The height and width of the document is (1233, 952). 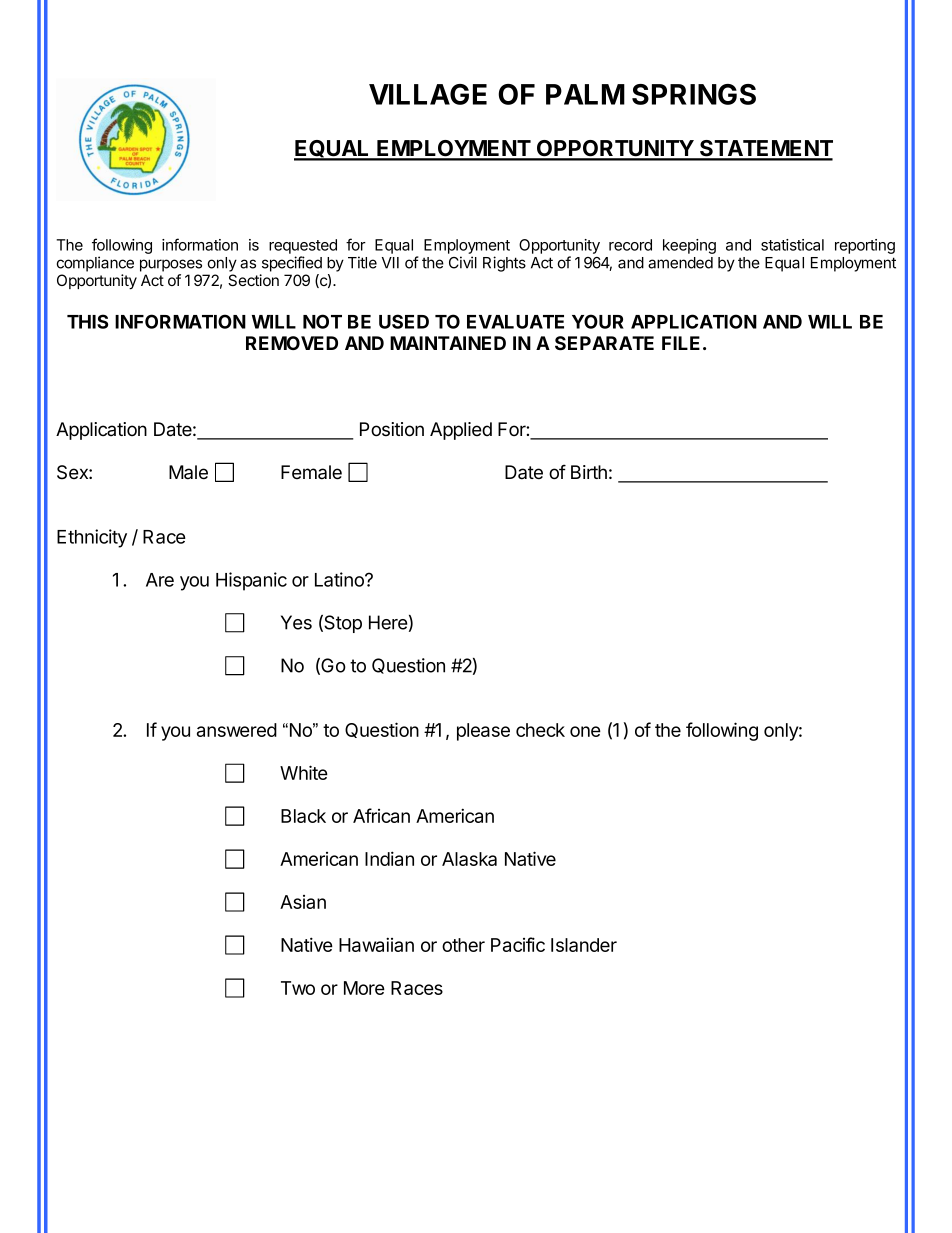 I want to click on Are, so click(x=160, y=580).
